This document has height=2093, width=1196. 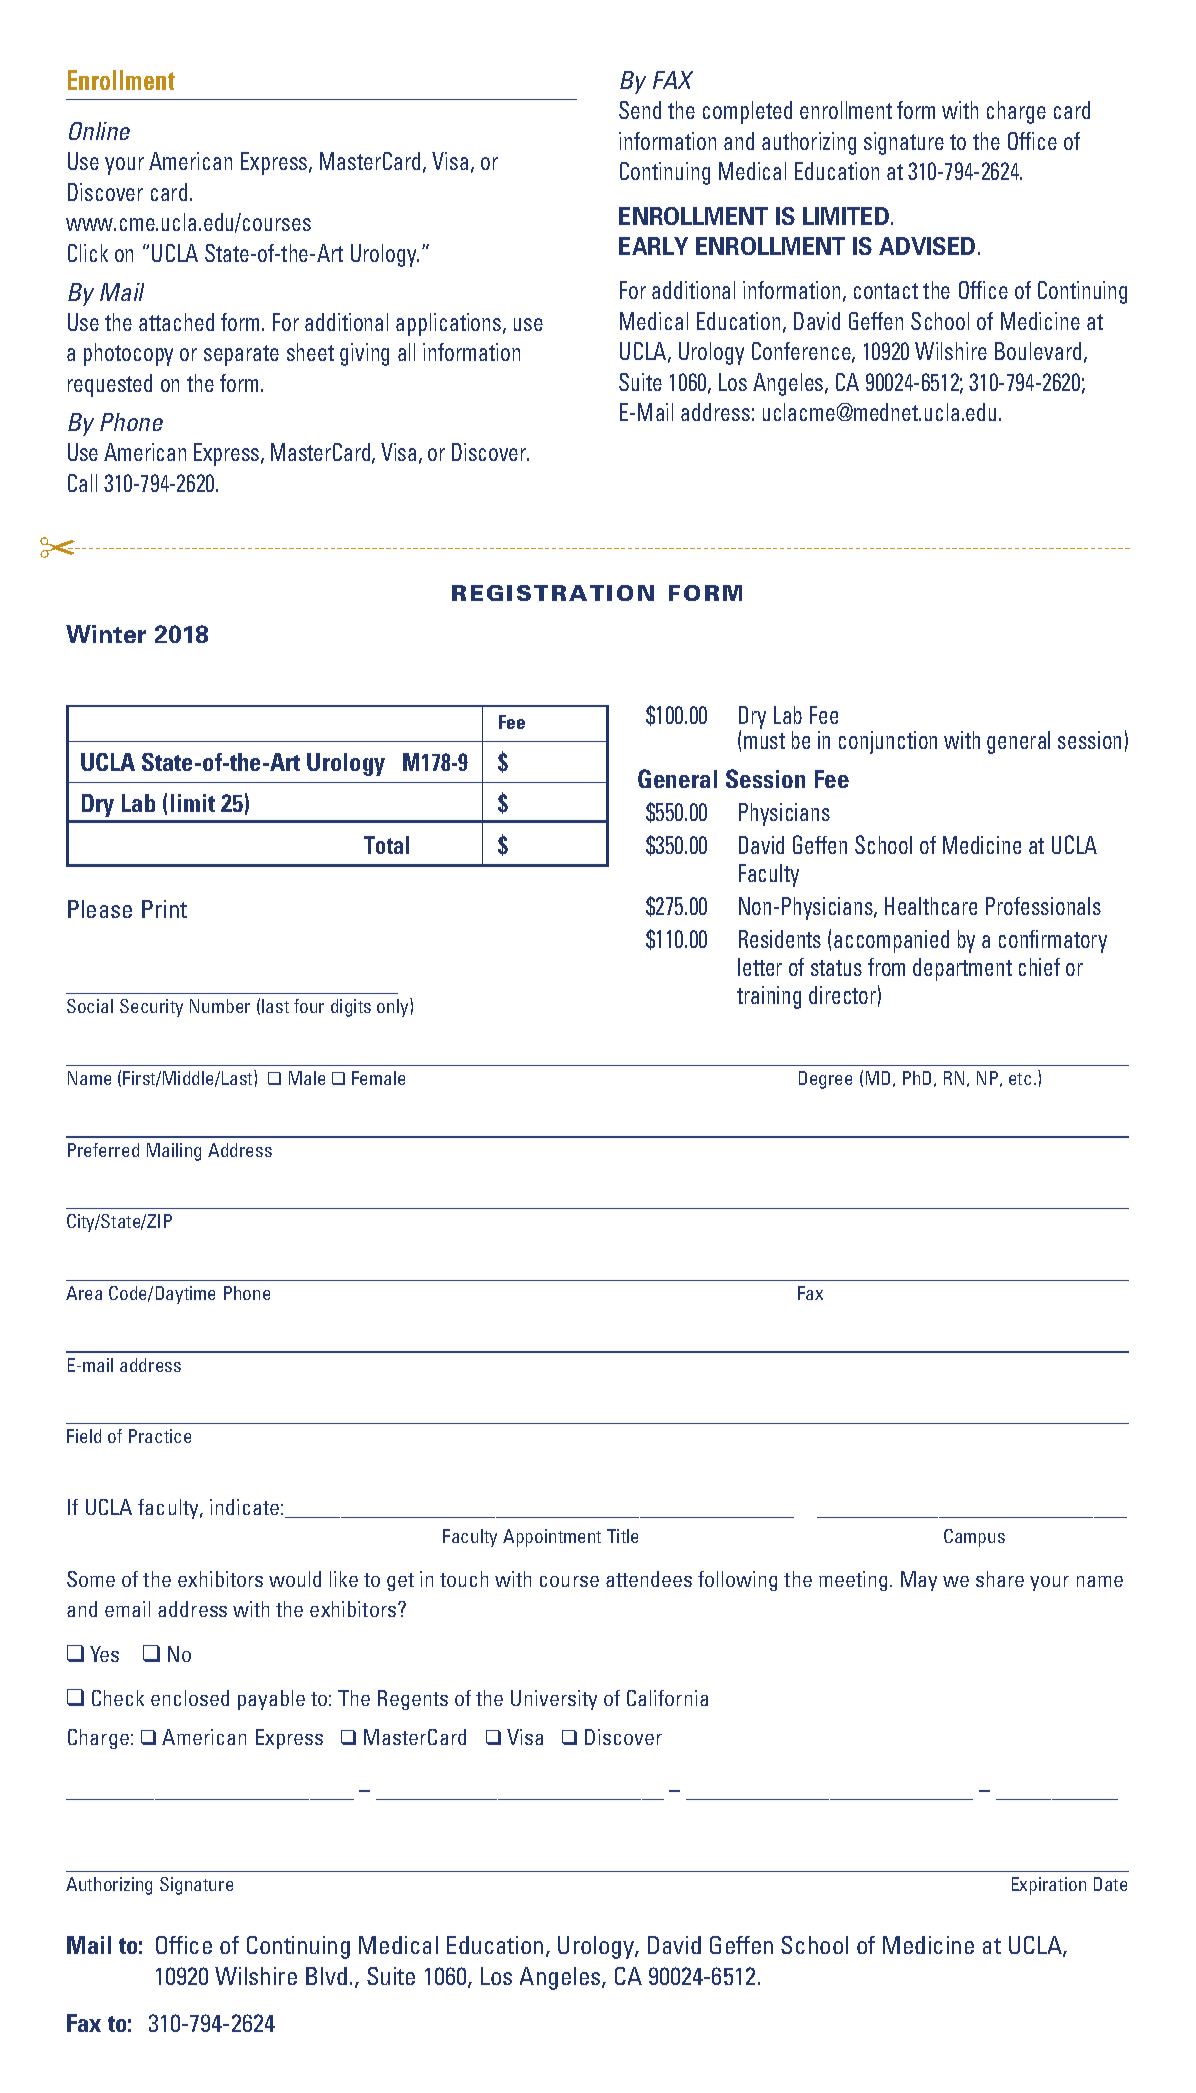 What do you see at coordinates (554, 1700) in the document?
I see `University` at bounding box center [554, 1700].
